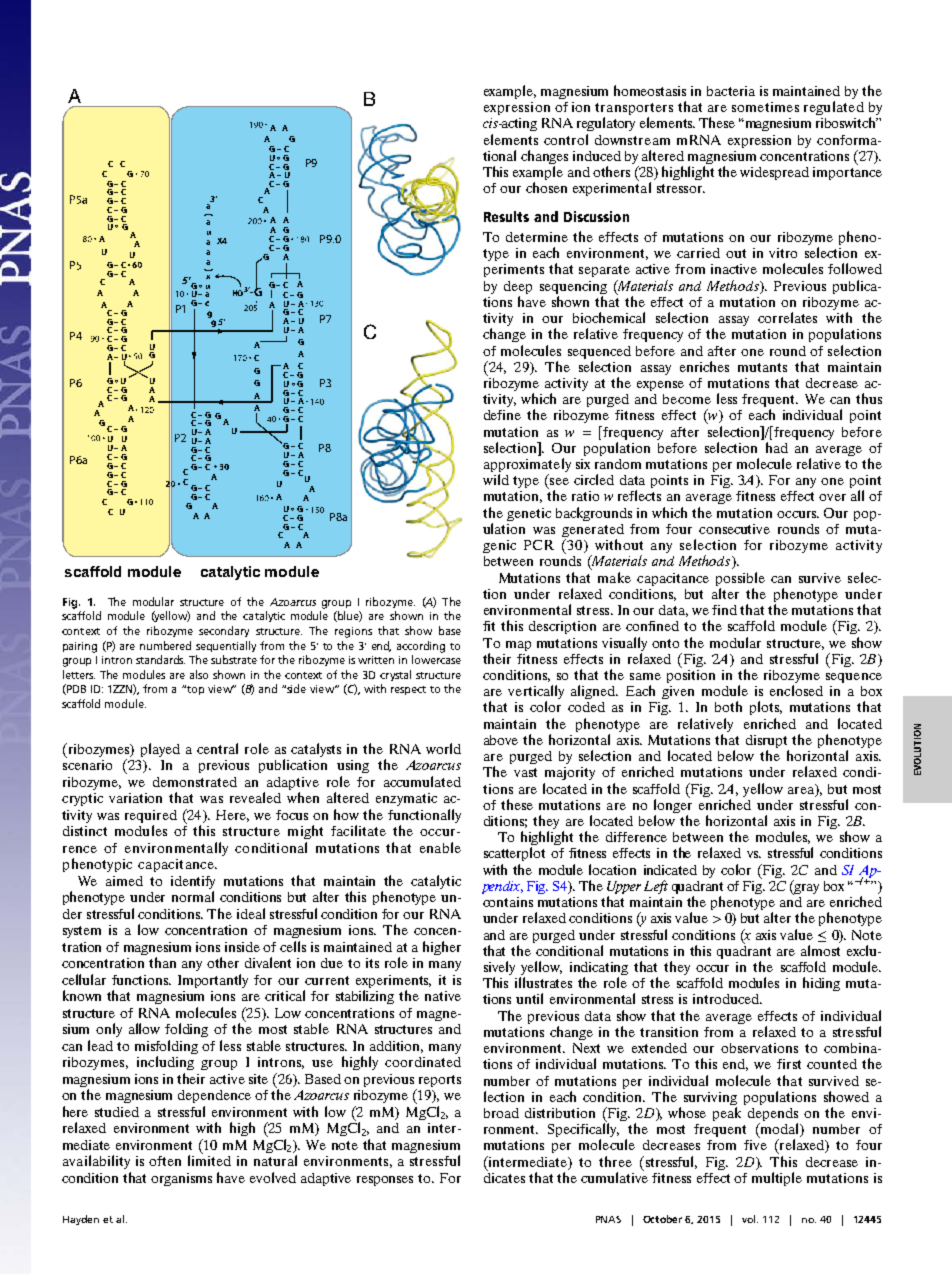  What do you see at coordinates (181, 1179) in the page?
I see `organisms` at bounding box center [181, 1179].
